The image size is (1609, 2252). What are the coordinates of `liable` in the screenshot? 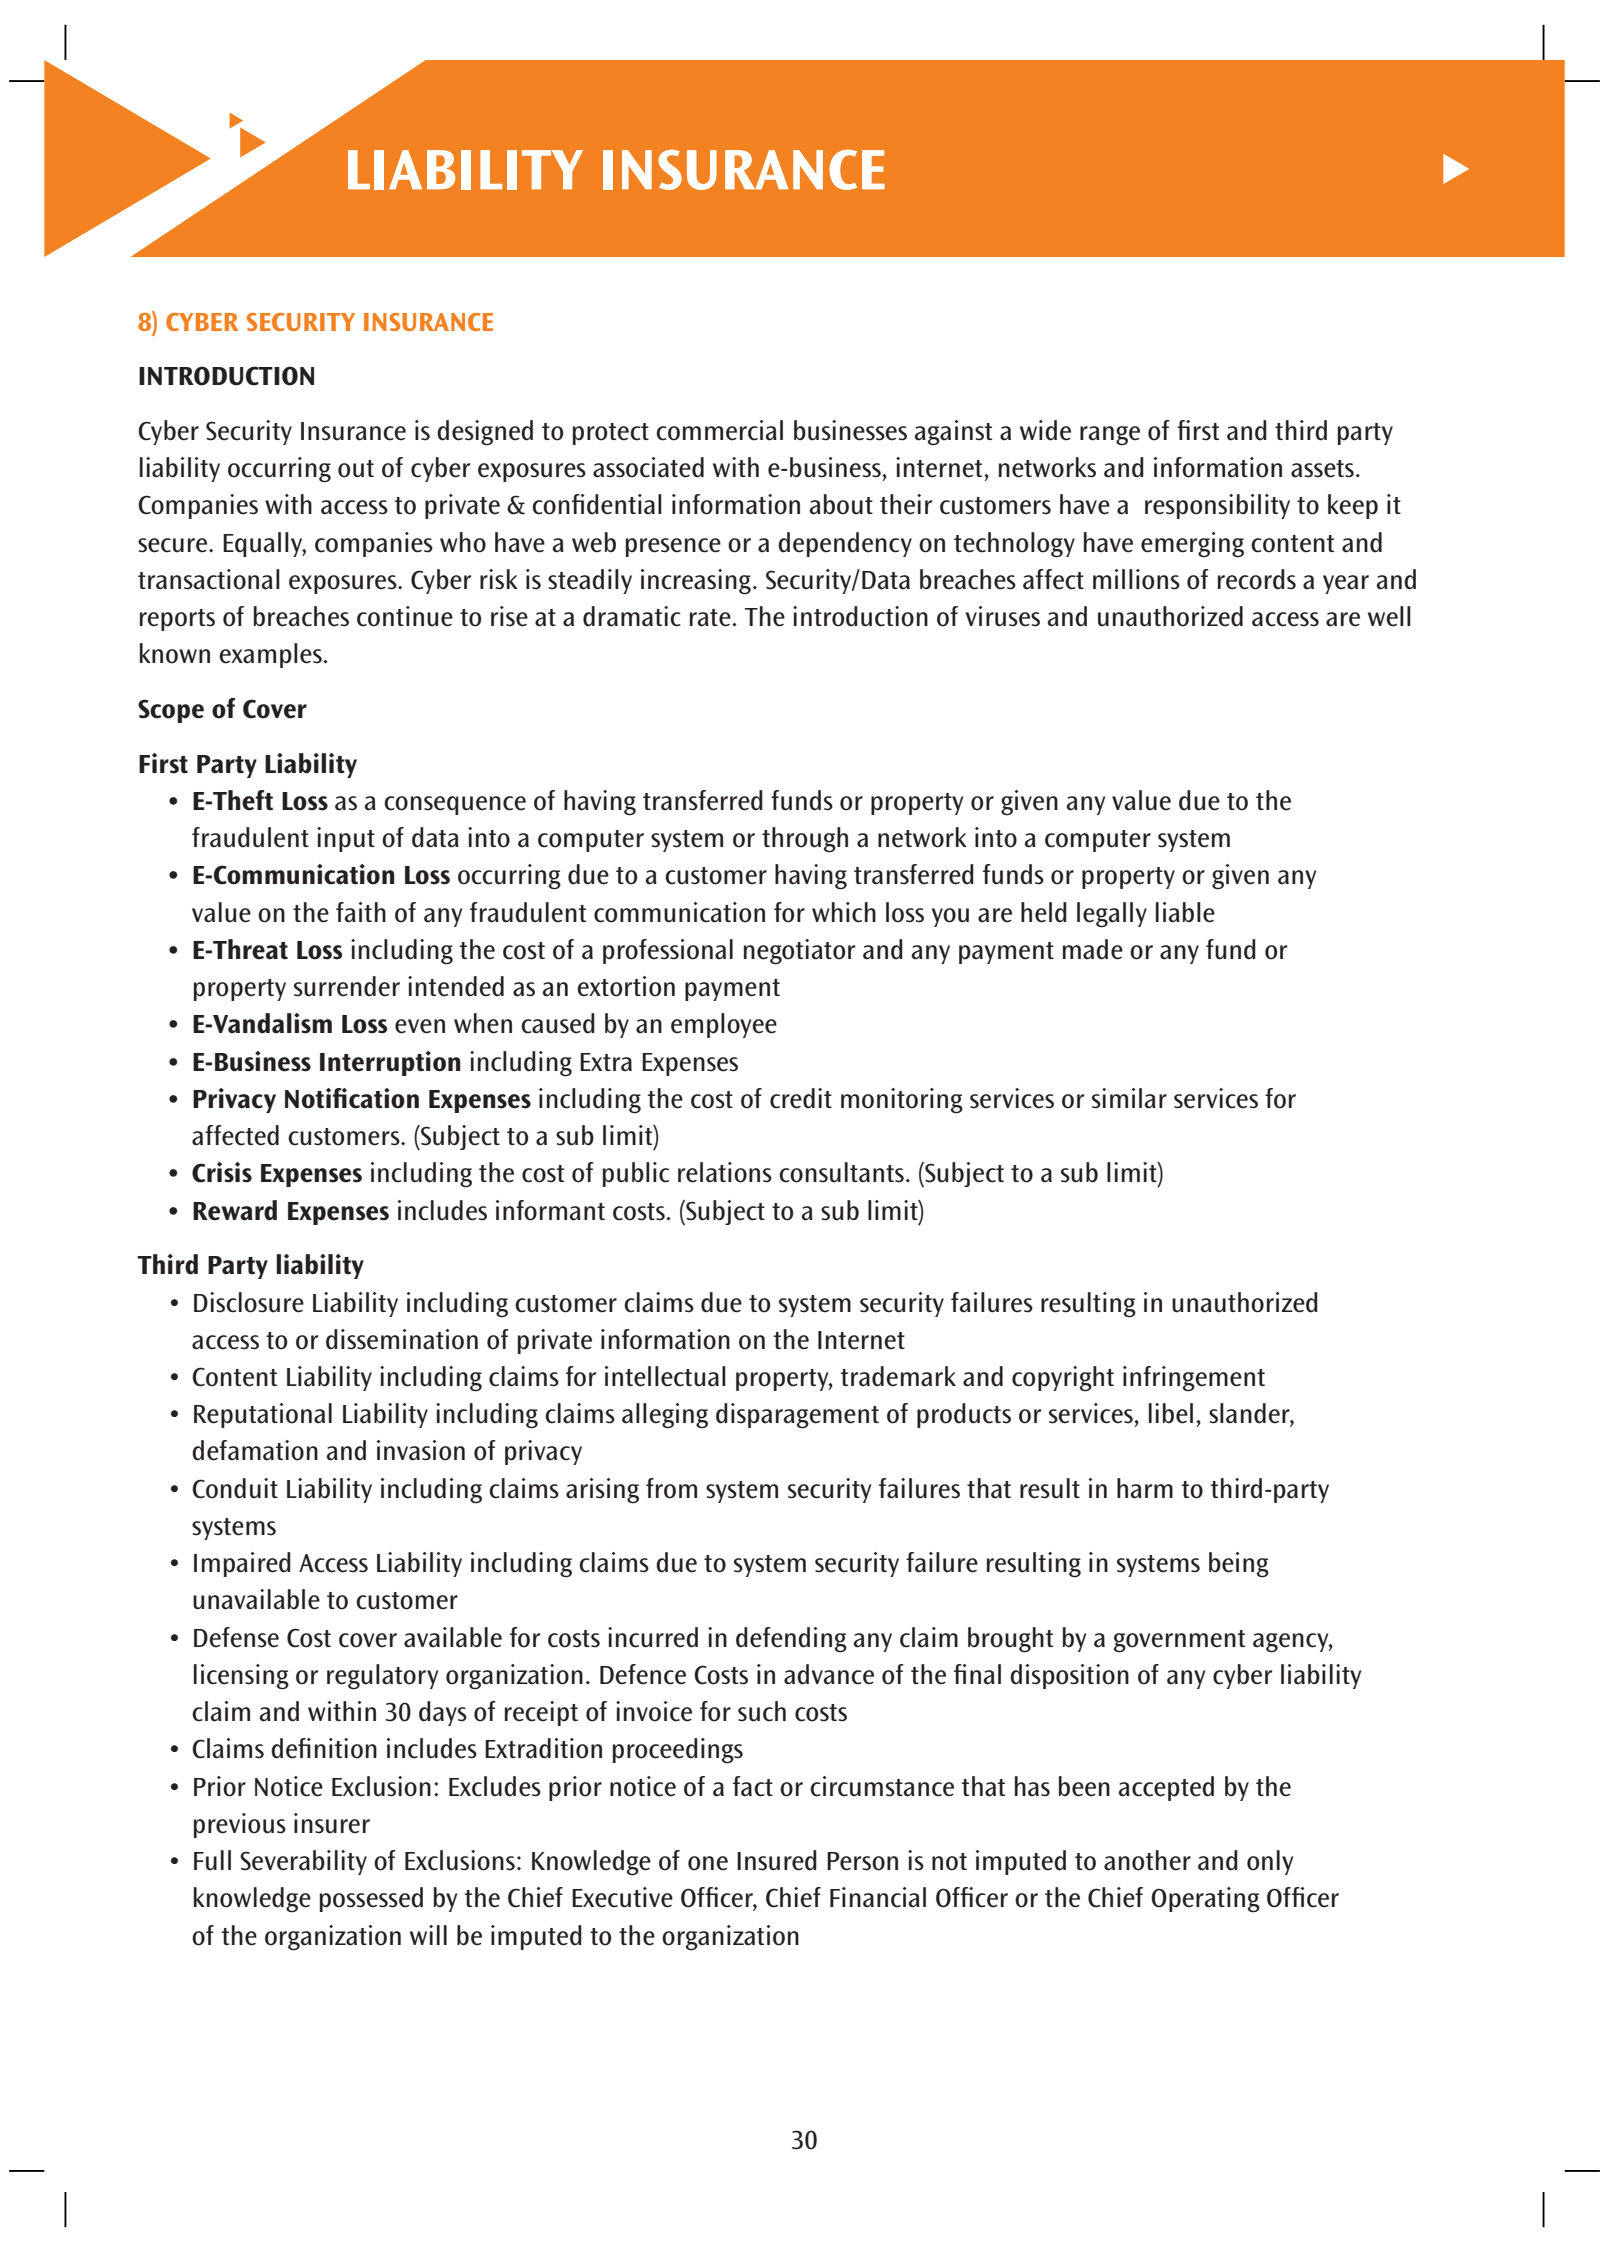 It's located at (1185, 912).
